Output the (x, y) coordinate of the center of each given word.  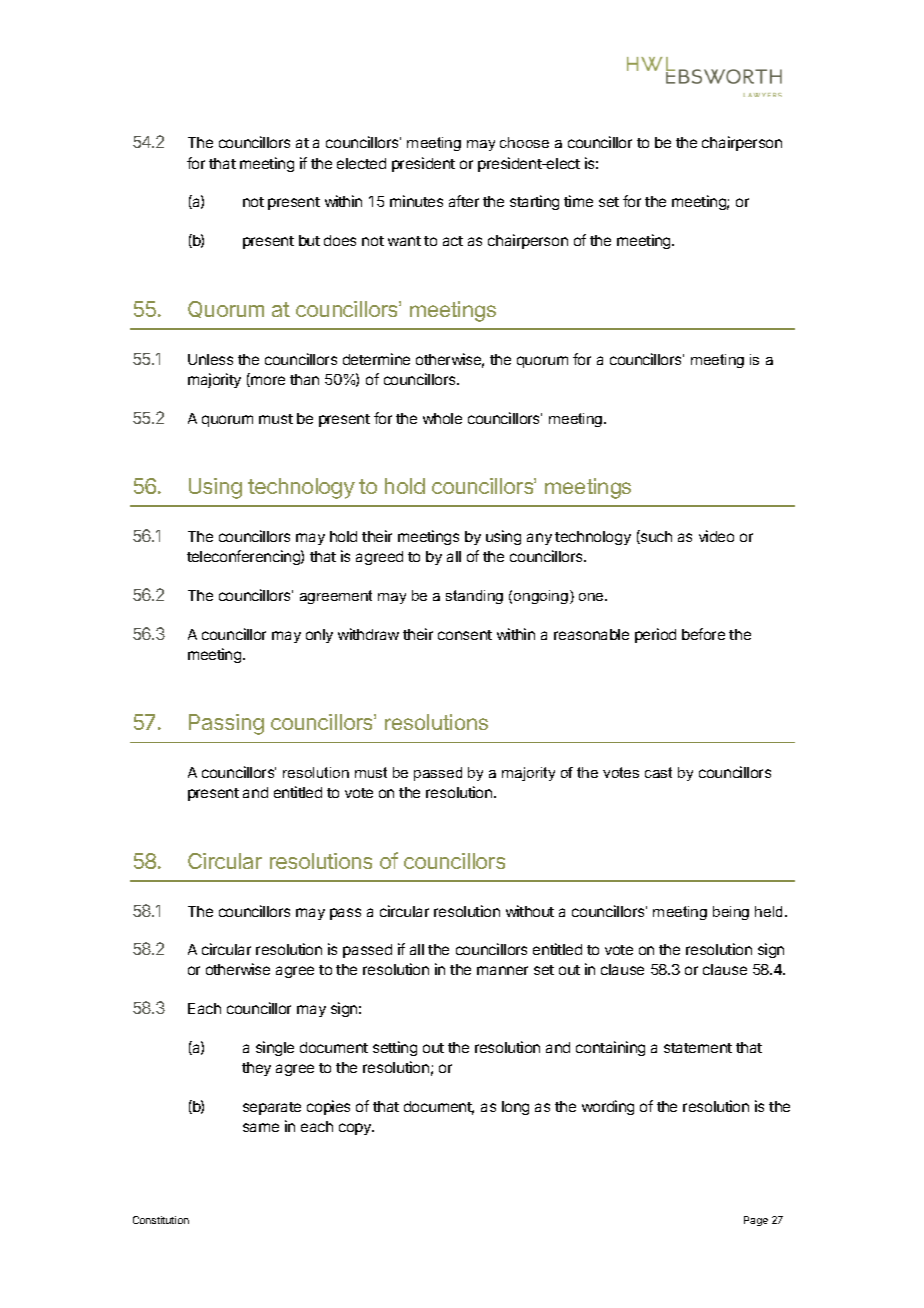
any (539, 539)
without (530, 911)
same (261, 1127)
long (515, 1108)
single (275, 1048)
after (464, 201)
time (578, 201)
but (309, 240)
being (731, 913)
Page (756, 1221)
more (267, 381)
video (716, 536)
